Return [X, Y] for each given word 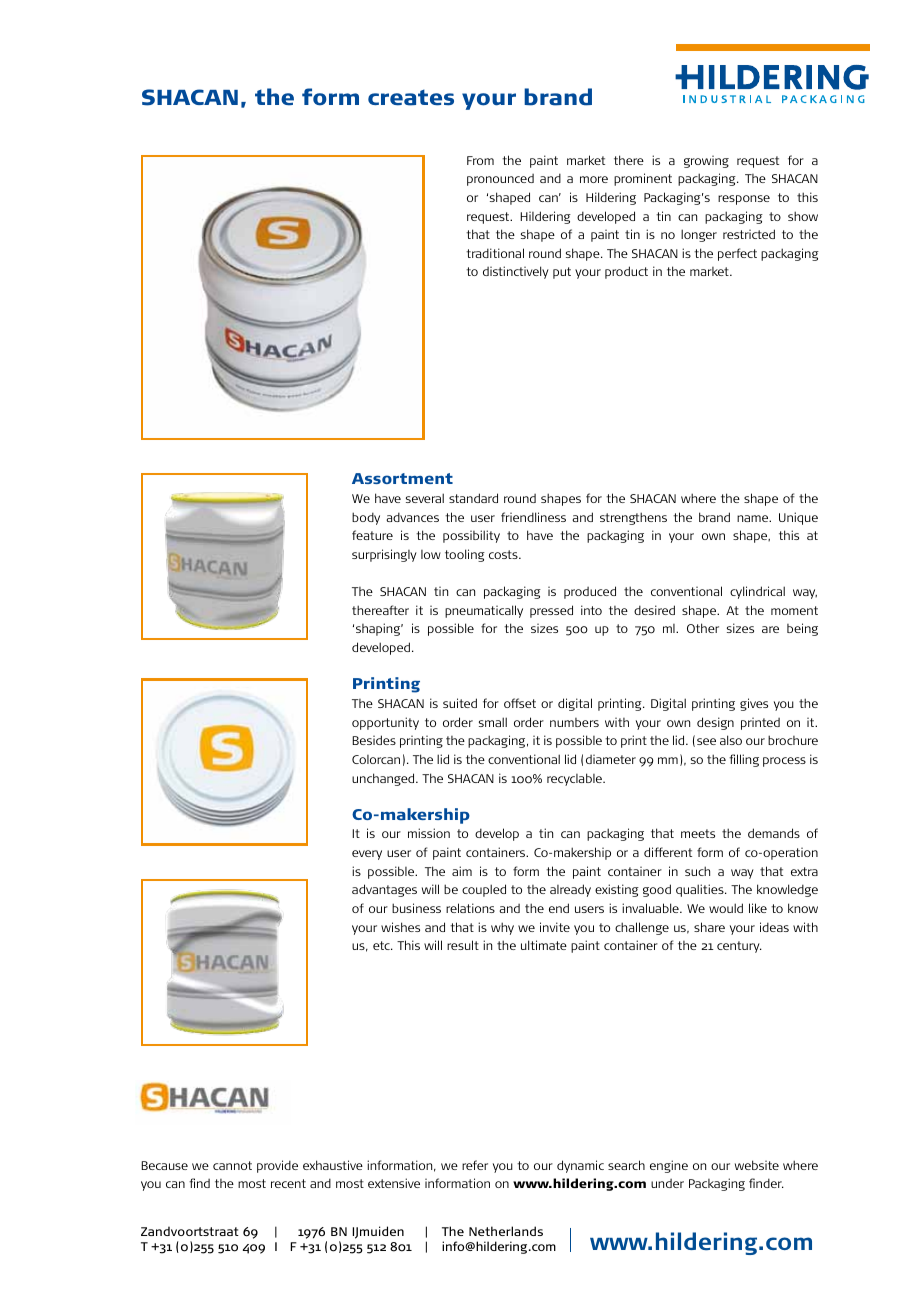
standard [473, 498]
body [366, 518]
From [480, 160]
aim [462, 871]
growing [706, 161]
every [367, 855]
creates [411, 97]
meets [698, 833]
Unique [798, 518]
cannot [232, 1165]
